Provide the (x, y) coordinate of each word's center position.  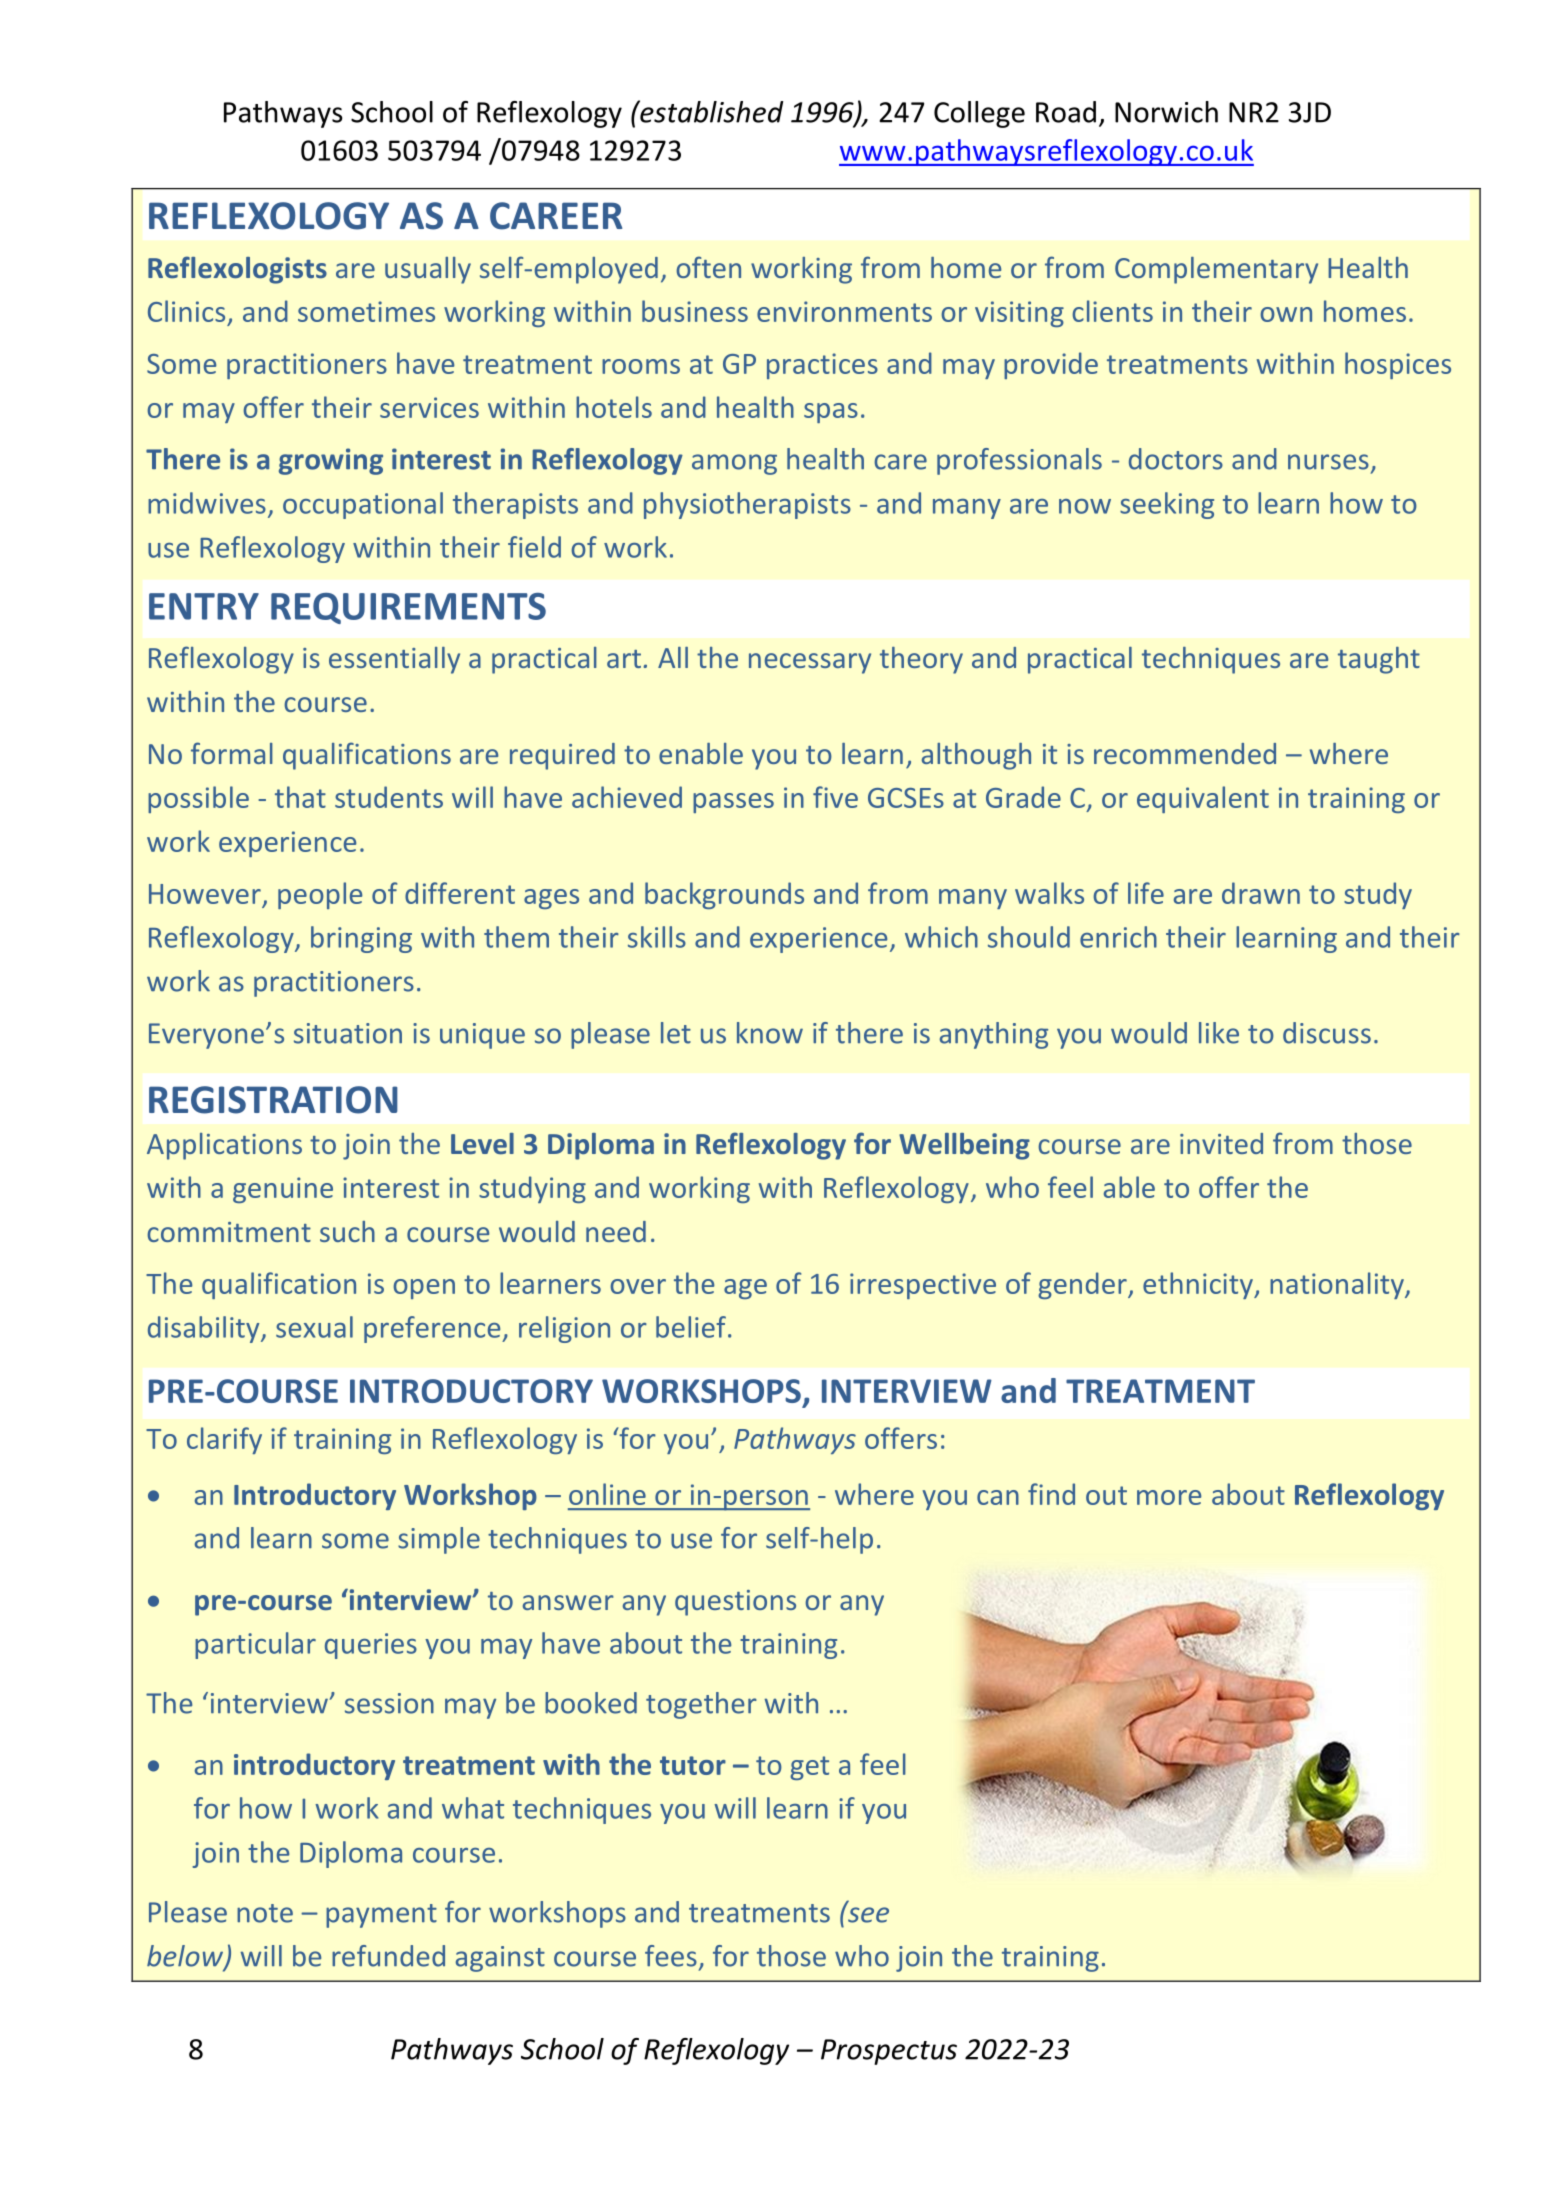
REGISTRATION (273, 1100)
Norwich (1166, 112)
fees (671, 1956)
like (1219, 1033)
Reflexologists (237, 270)
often (708, 267)
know (770, 1033)
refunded (388, 1956)
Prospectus (889, 2052)
